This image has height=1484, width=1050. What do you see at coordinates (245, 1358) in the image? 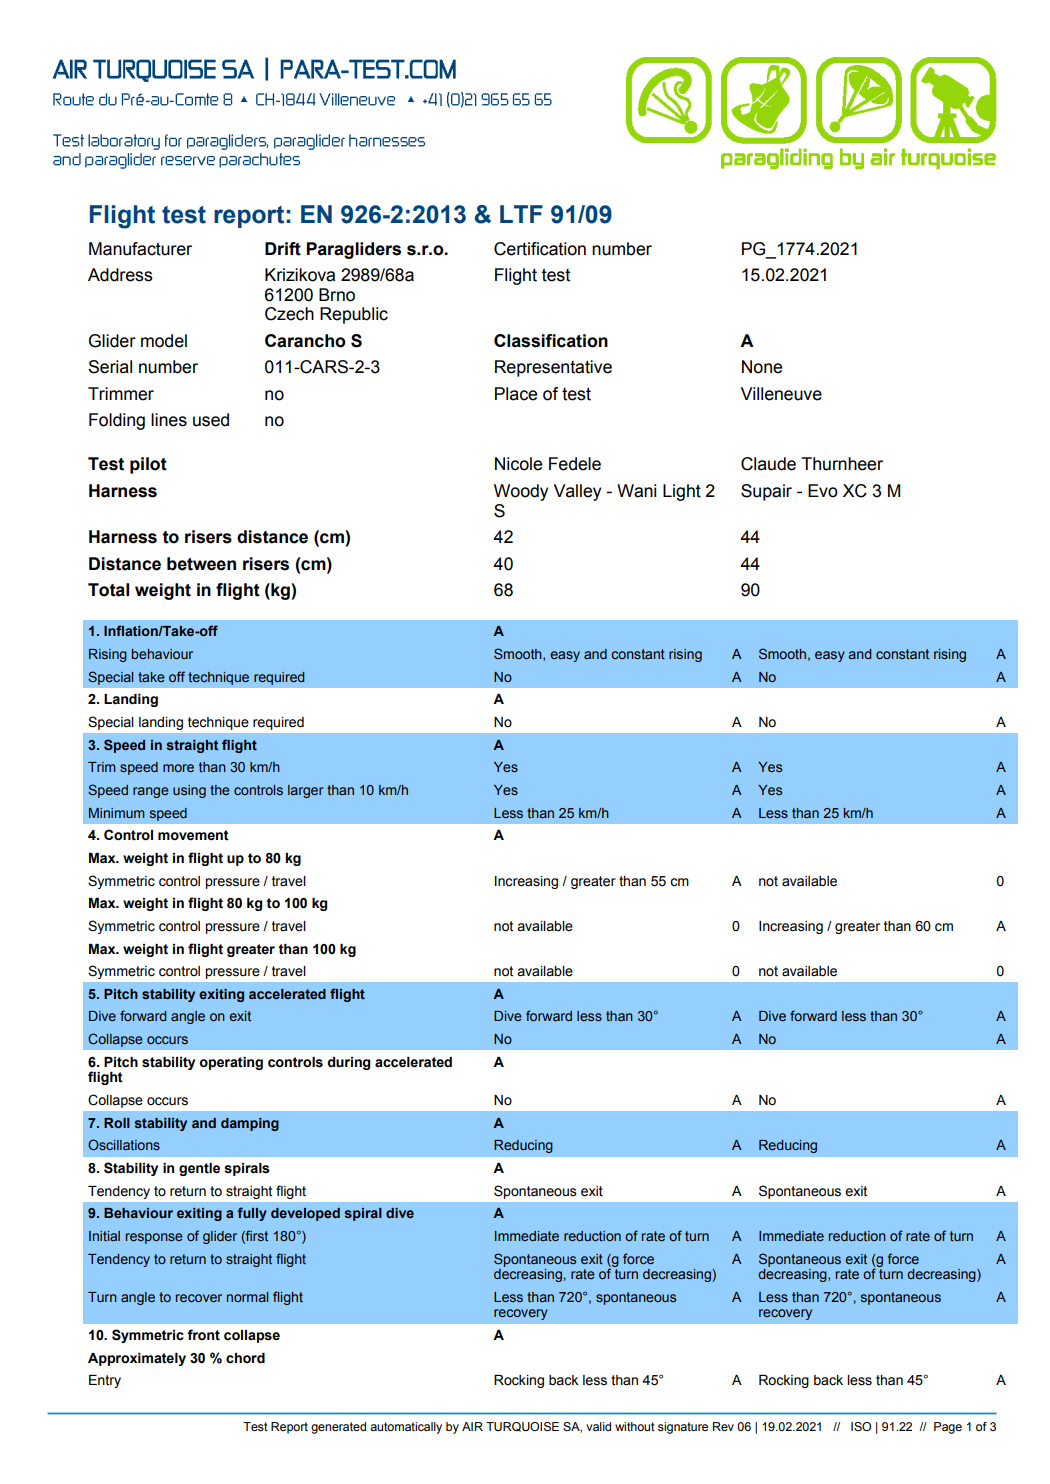
I see `chord` at bounding box center [245, 1358].
